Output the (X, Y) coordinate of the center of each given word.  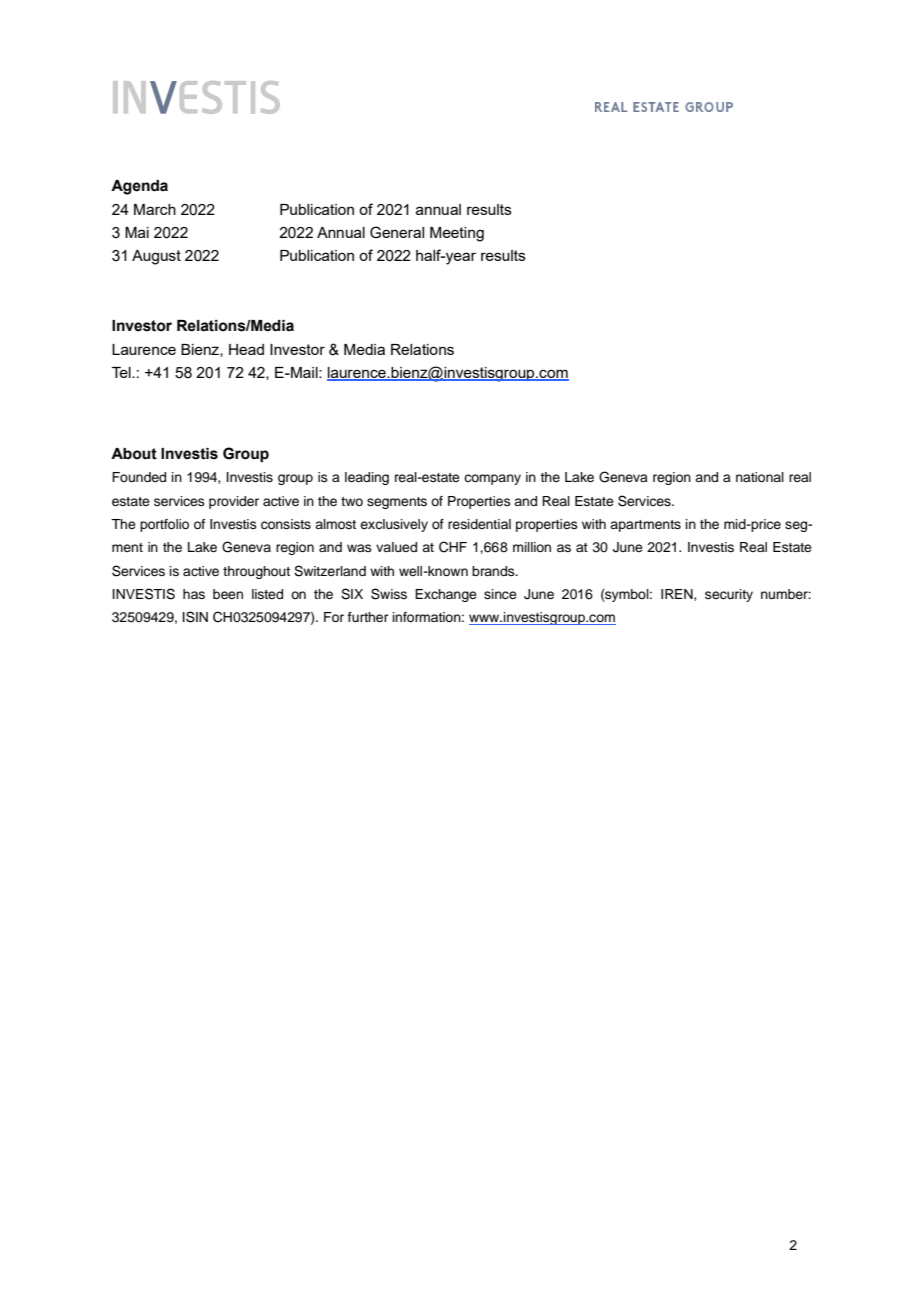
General (397, 232)
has (194, 594)
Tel (122, 372)
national (760, 477)
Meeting (457, 234)
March (155, 209)
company (492, 479)
